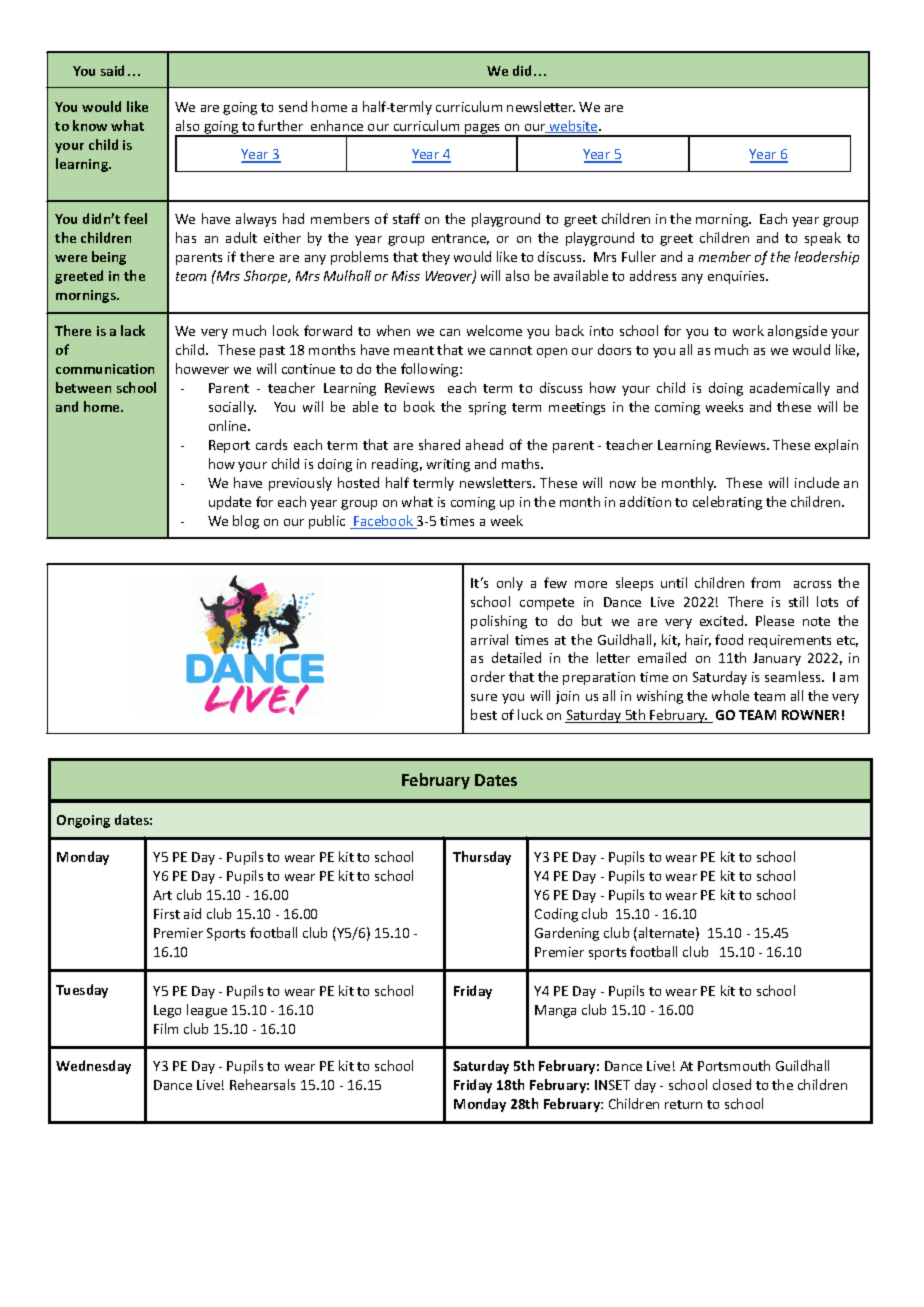 This image has width=924, height=1307. What do you see at coordinates (494, 330) in the image?
I see `welcome` at bounding box center [494, 330].
